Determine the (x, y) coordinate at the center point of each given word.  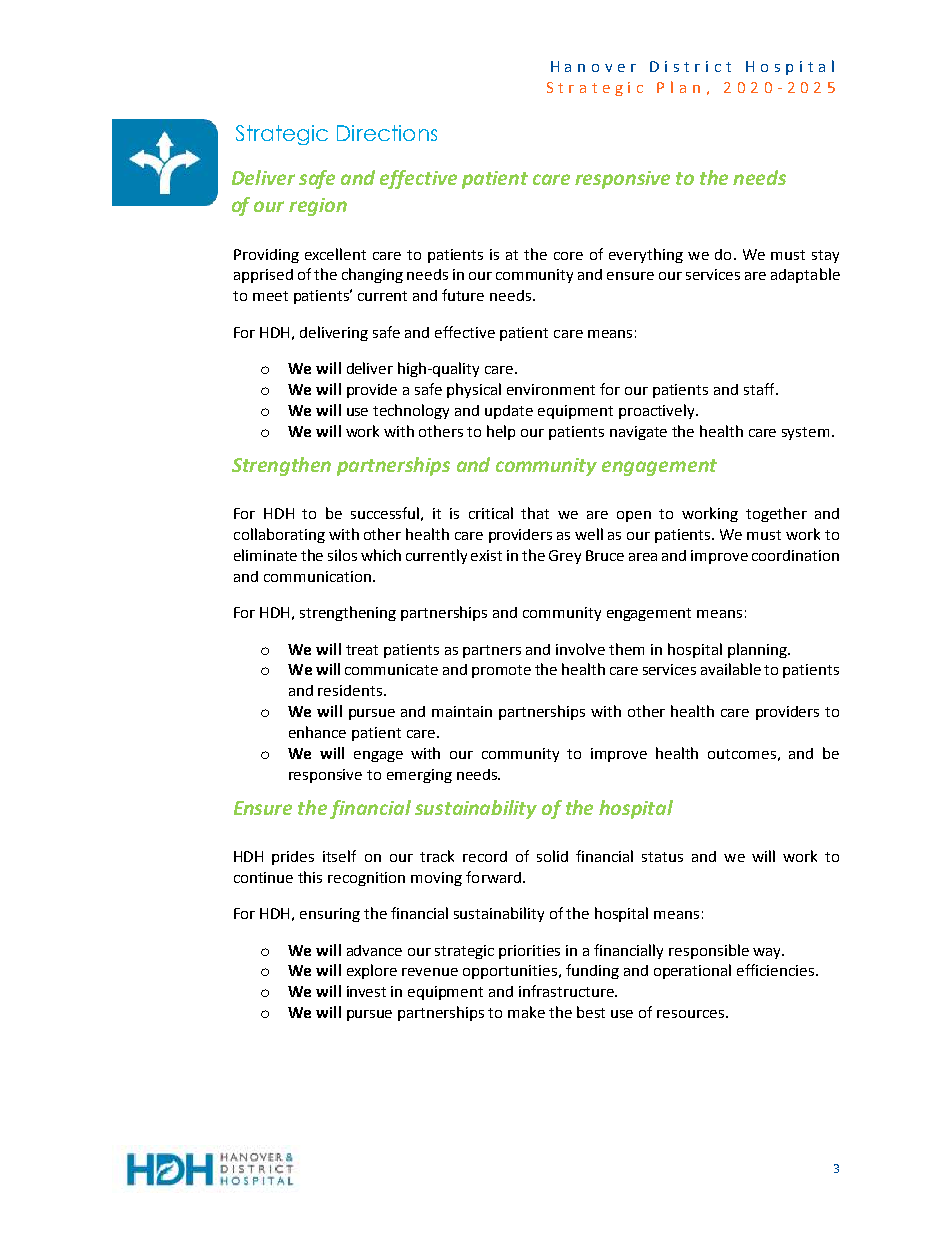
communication (317, 576)
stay (825, 256)
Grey (565, 557)
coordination (795, 555)
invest (366, 991)
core (568, 256)
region (318, 207)
